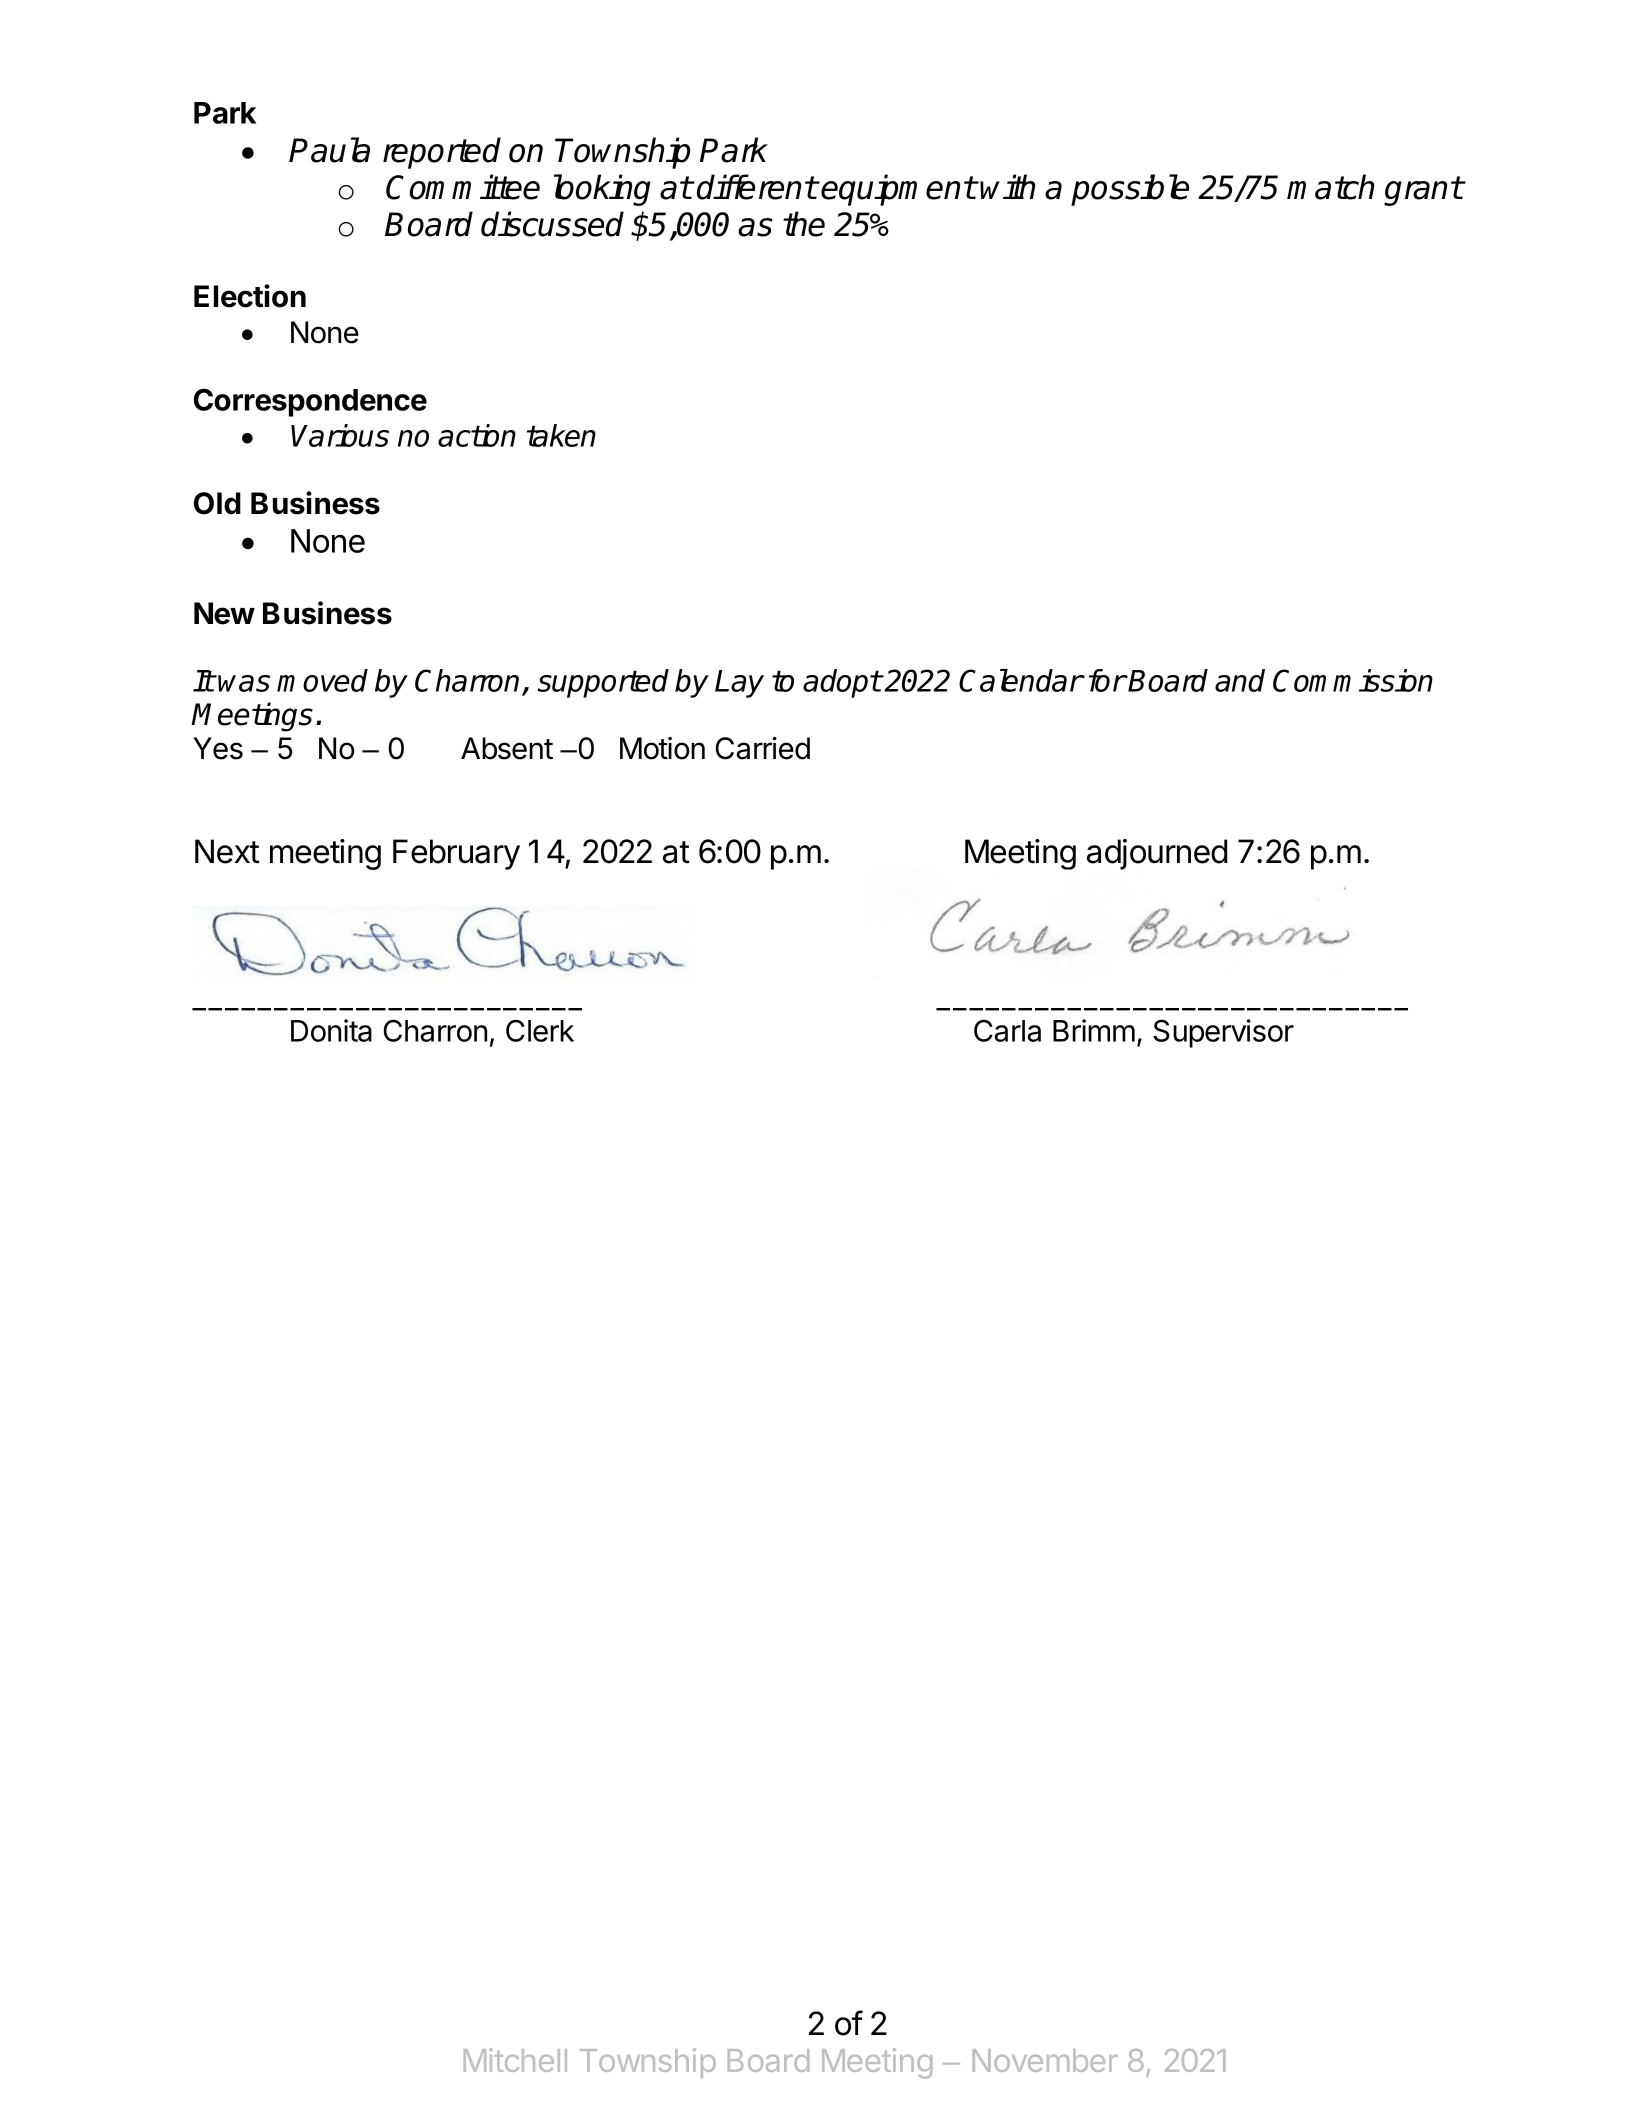 The height and width of the page is (2117, 1636). I want to click on November, so click(1045, 2060).
